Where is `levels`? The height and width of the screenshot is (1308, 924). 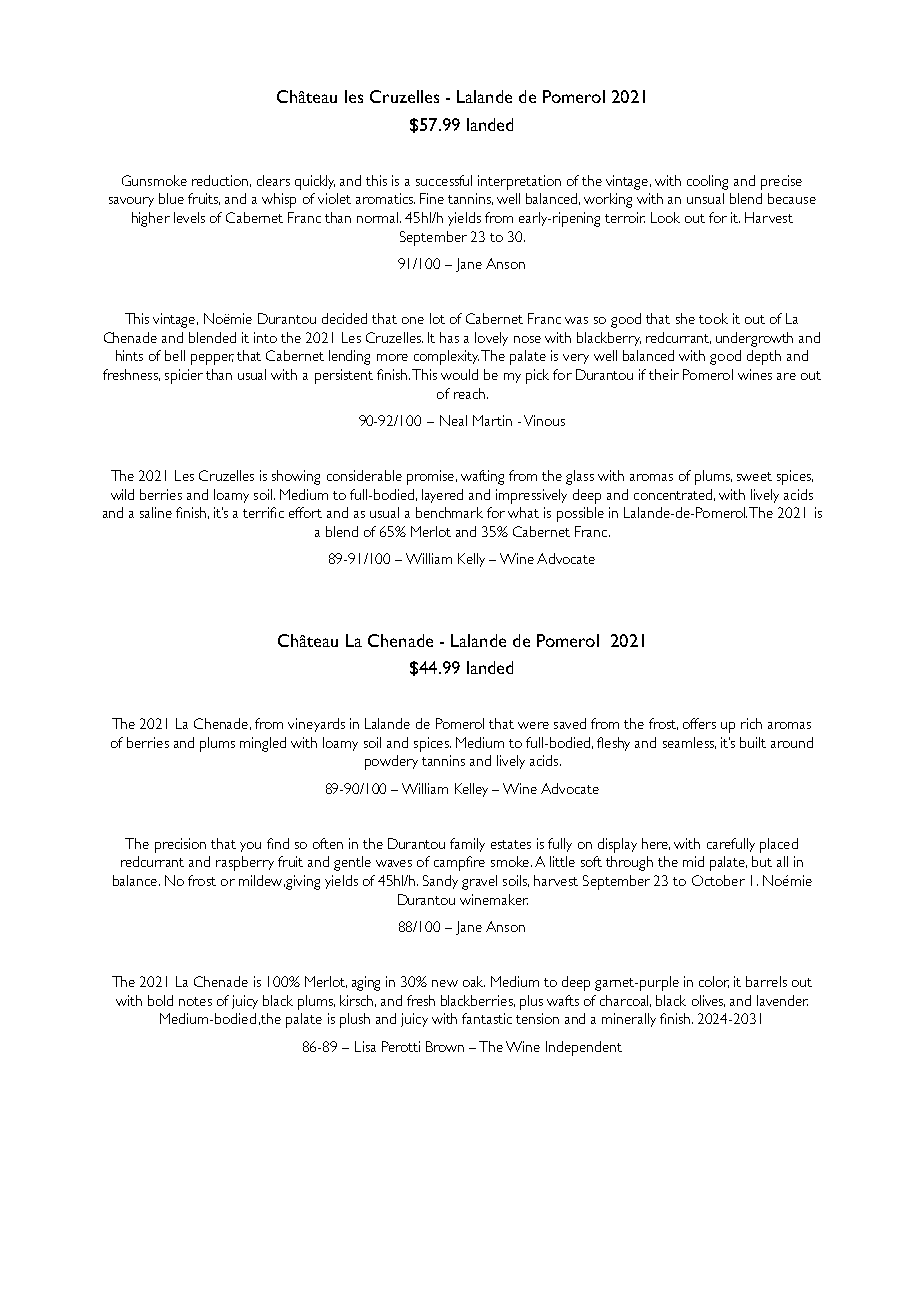
levels is located at coordinates (189, 217).
